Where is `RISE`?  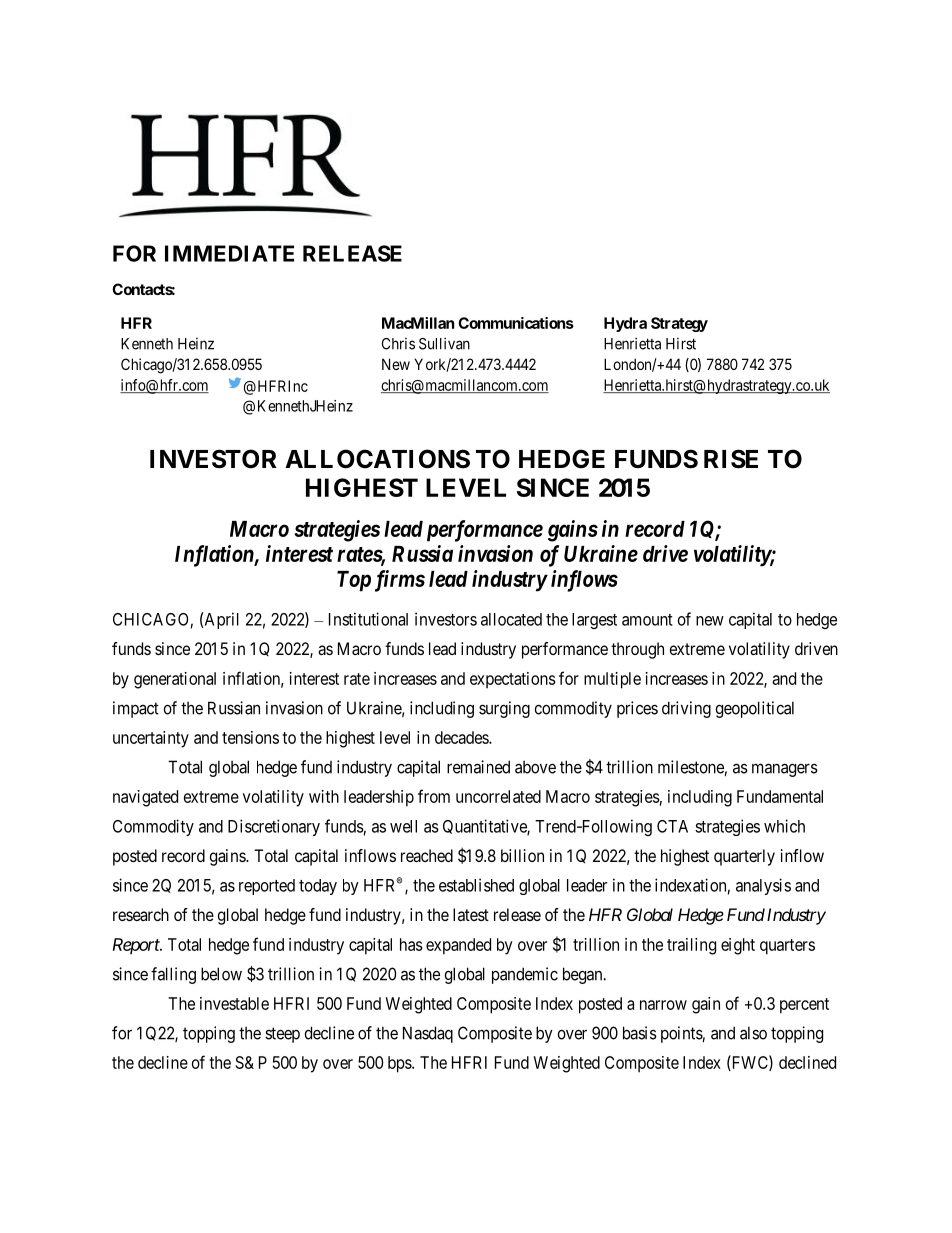
RISE is located at coordinates (731, 459).
